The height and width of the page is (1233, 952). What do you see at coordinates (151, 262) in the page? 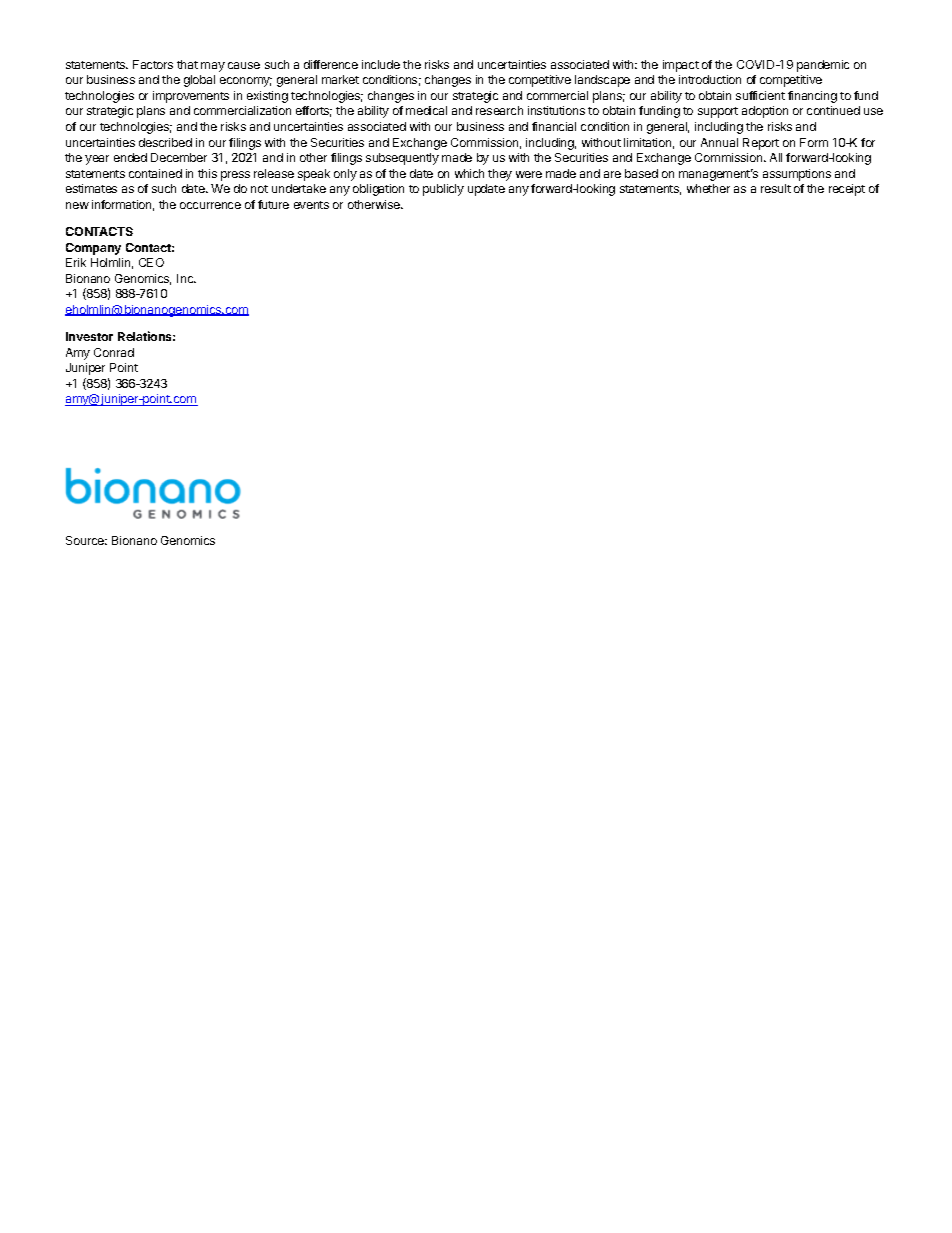
I see `CEO` at bounding box center [151, 262].
